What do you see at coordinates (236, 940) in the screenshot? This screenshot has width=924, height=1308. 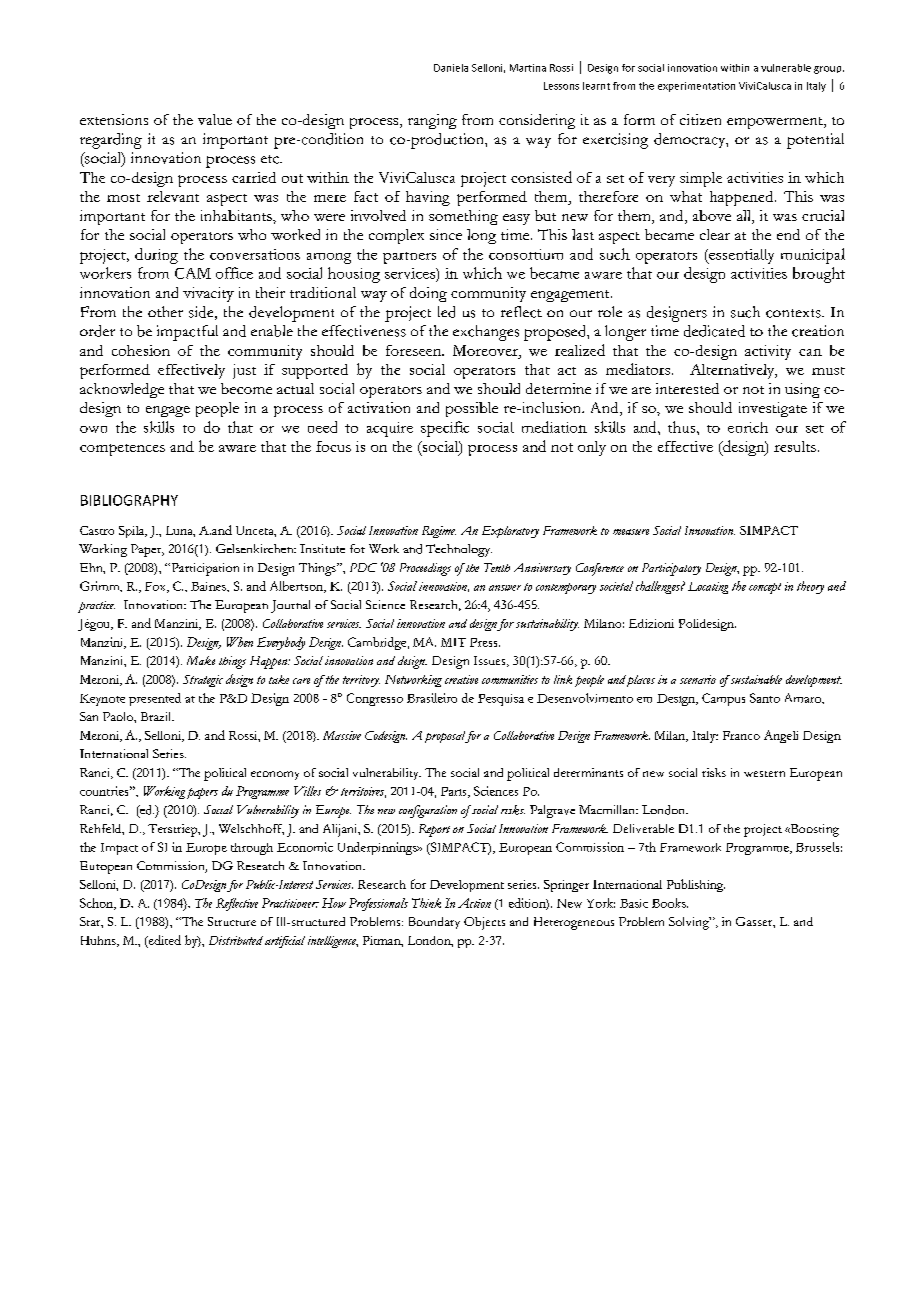 I see `Distributed` at bounding box center [236, 940].
